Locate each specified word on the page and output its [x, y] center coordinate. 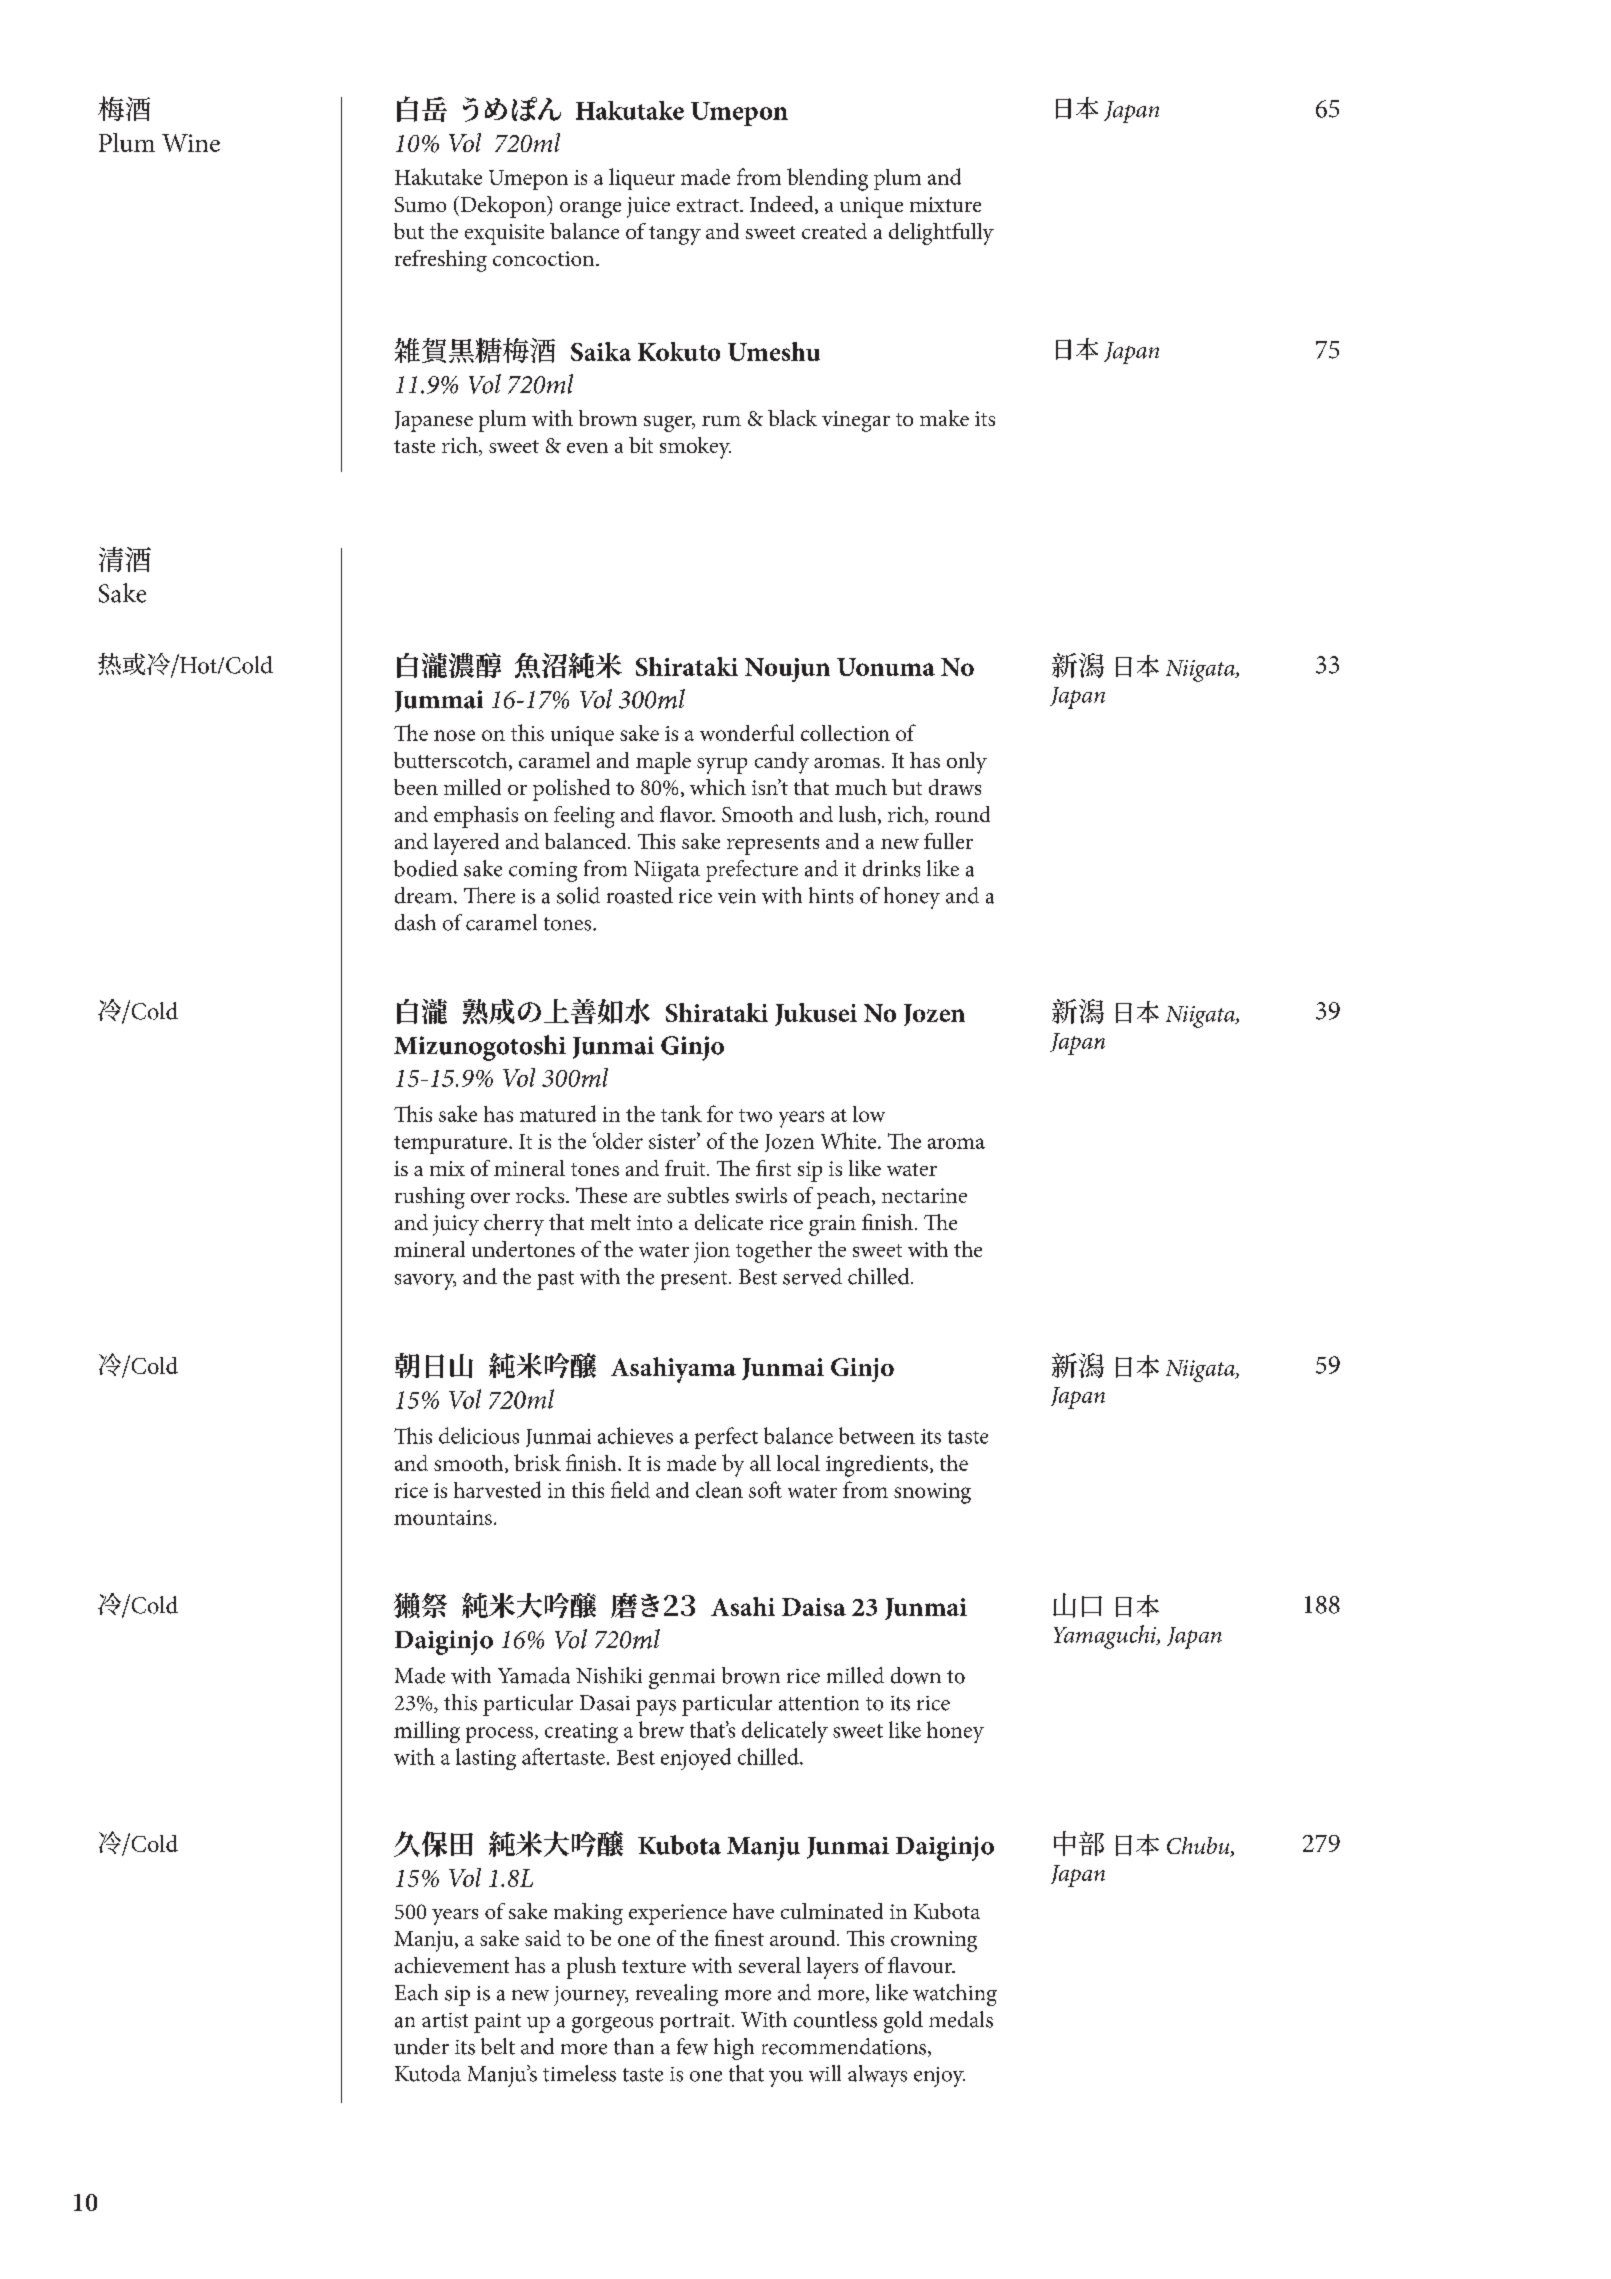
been [416, 787]
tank [681, 1113]
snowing [932, 1493]
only [967, 763]
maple [663, 763]
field [630, 1489]
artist [445, 2020]
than [634, 2046]
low [869, 1114]
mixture [945, 204]
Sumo [420, 204]
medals [961, 2019]
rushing [430, 1198]
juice [648, 207]
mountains [443, 1517]
